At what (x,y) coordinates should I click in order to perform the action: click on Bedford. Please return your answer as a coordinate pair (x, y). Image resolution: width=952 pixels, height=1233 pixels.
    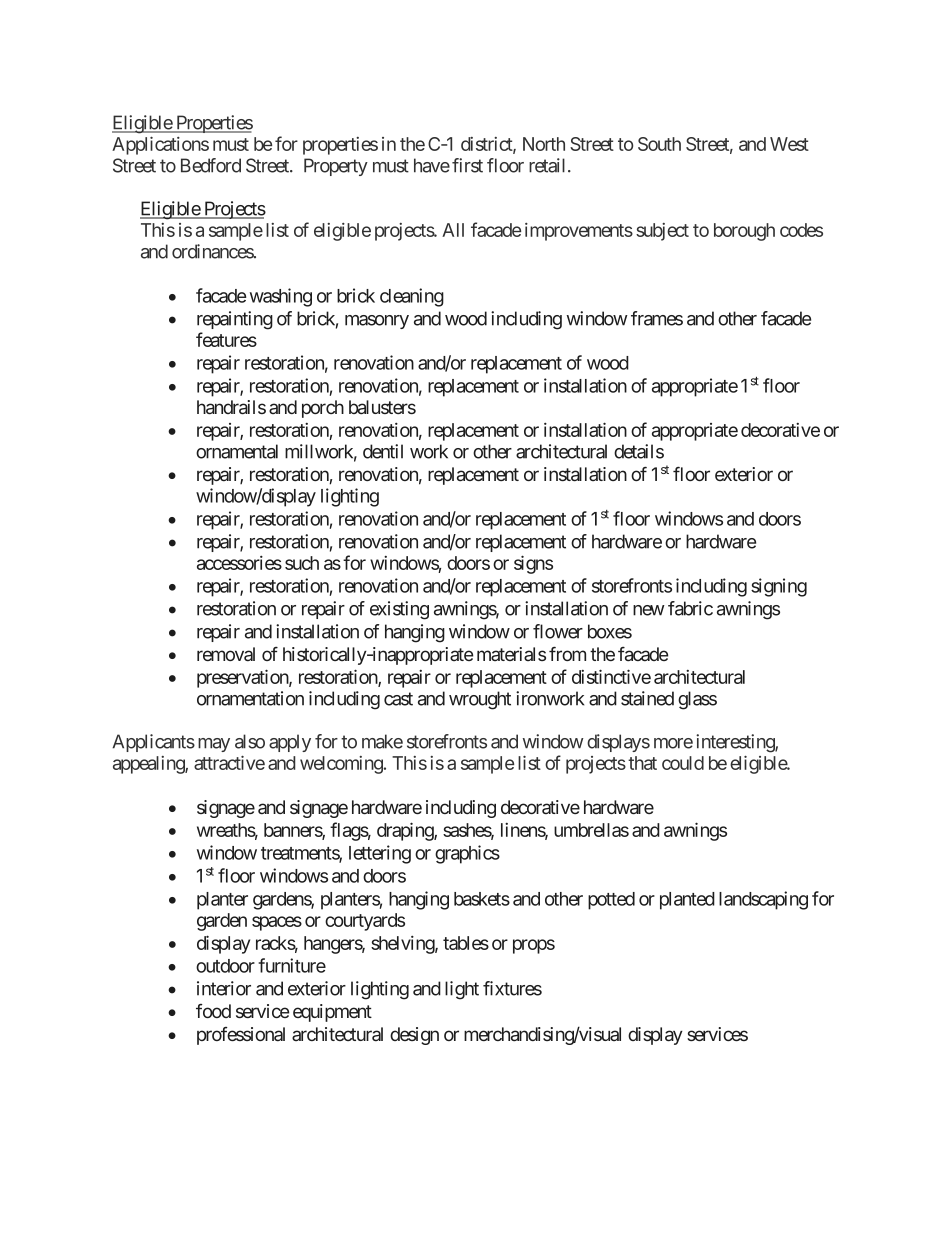
    Looking at the image, I should click on (211, 165).
